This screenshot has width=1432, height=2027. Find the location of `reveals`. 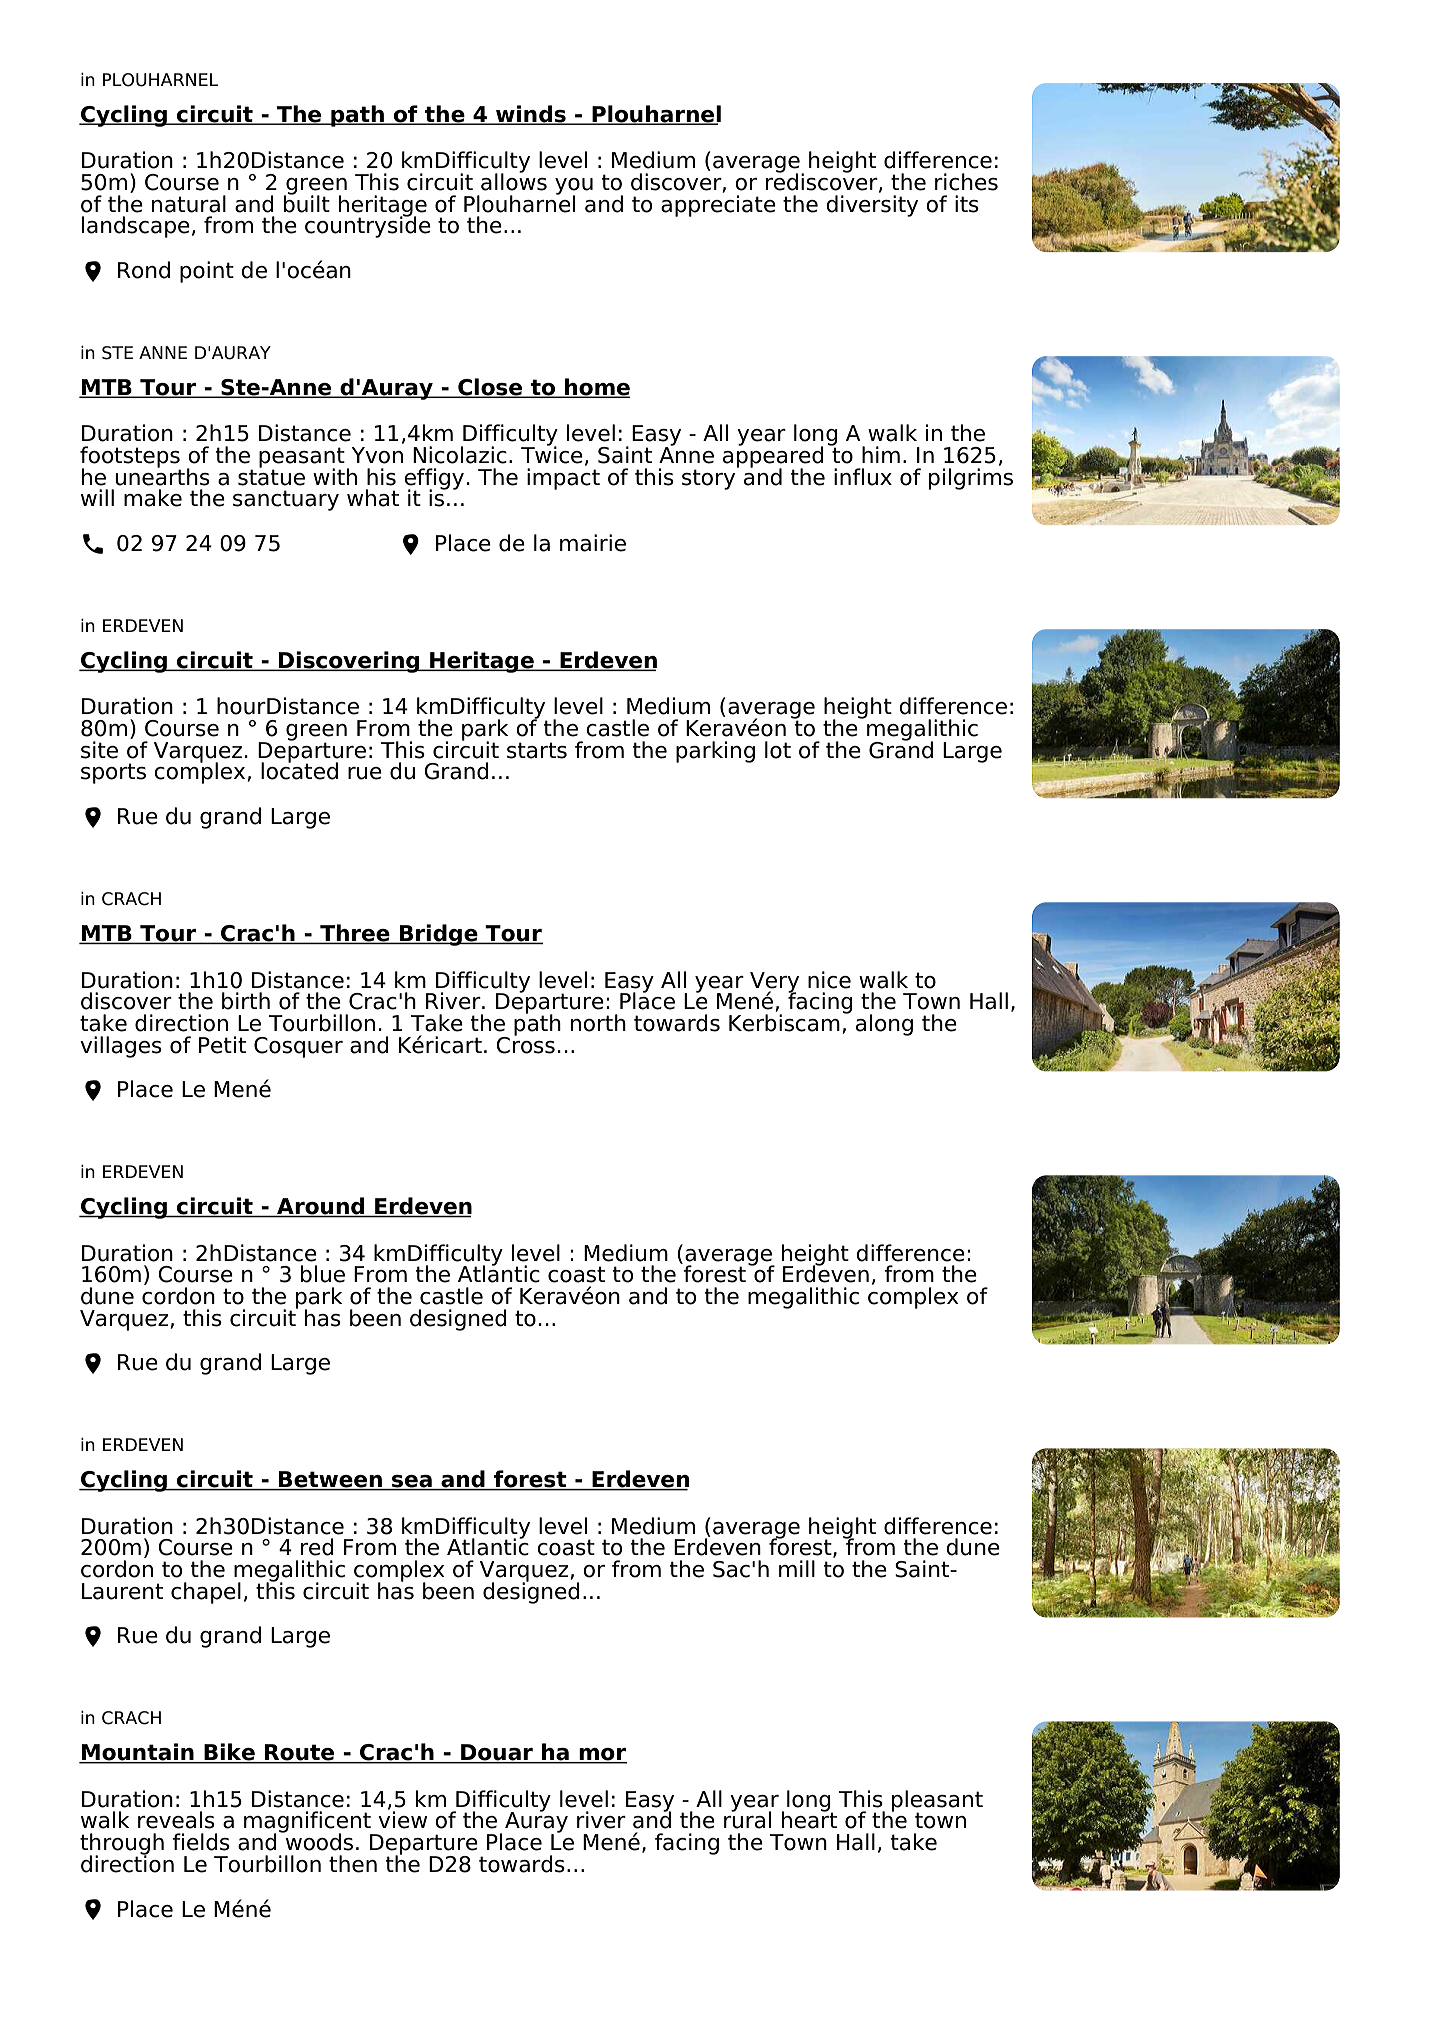

reveals is located at coordinates (176, 1820).
